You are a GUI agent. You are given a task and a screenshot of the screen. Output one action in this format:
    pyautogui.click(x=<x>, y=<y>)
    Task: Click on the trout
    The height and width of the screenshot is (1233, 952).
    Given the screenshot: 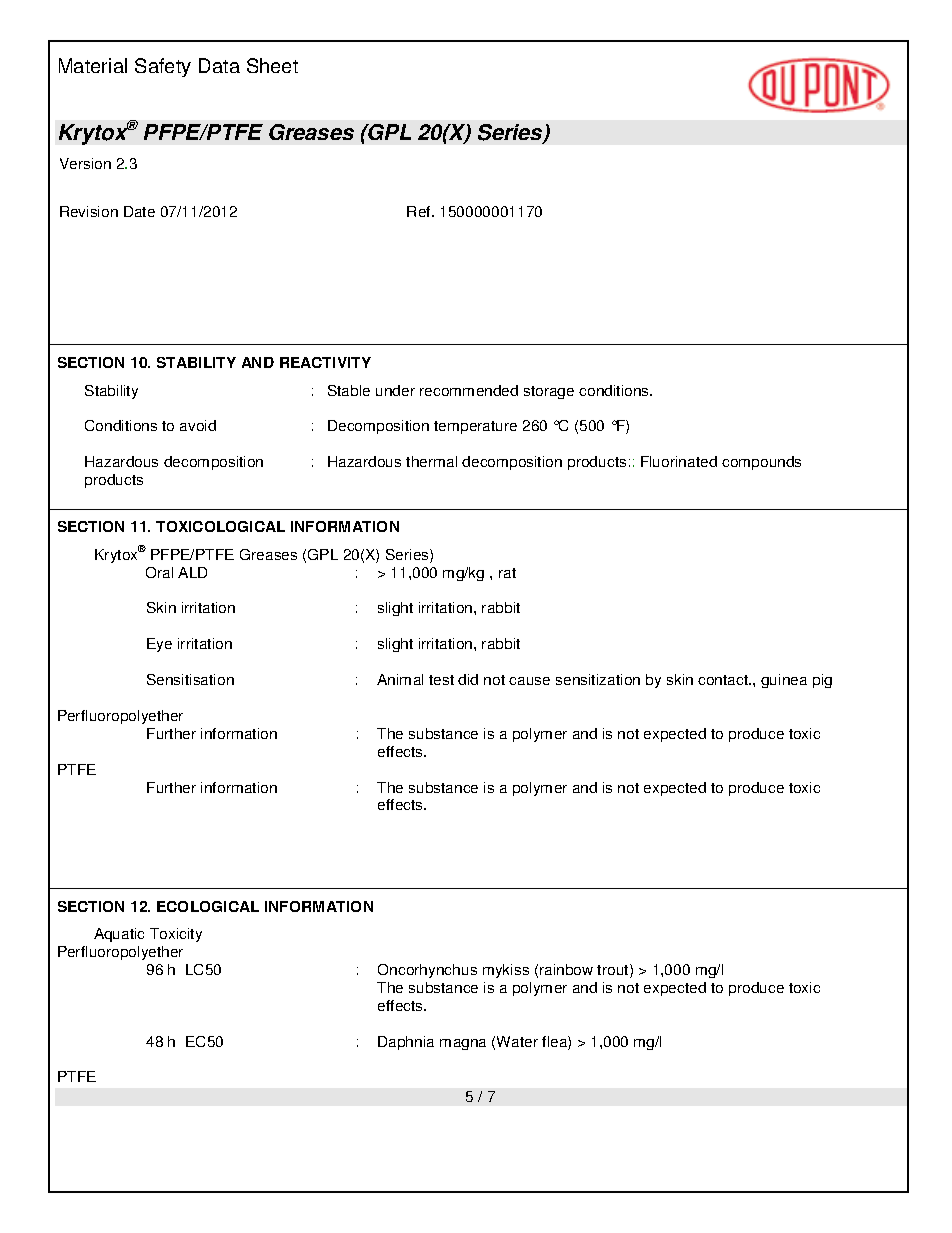 What is the action you would take?
    pyautogui.click(x=614, y=971)
